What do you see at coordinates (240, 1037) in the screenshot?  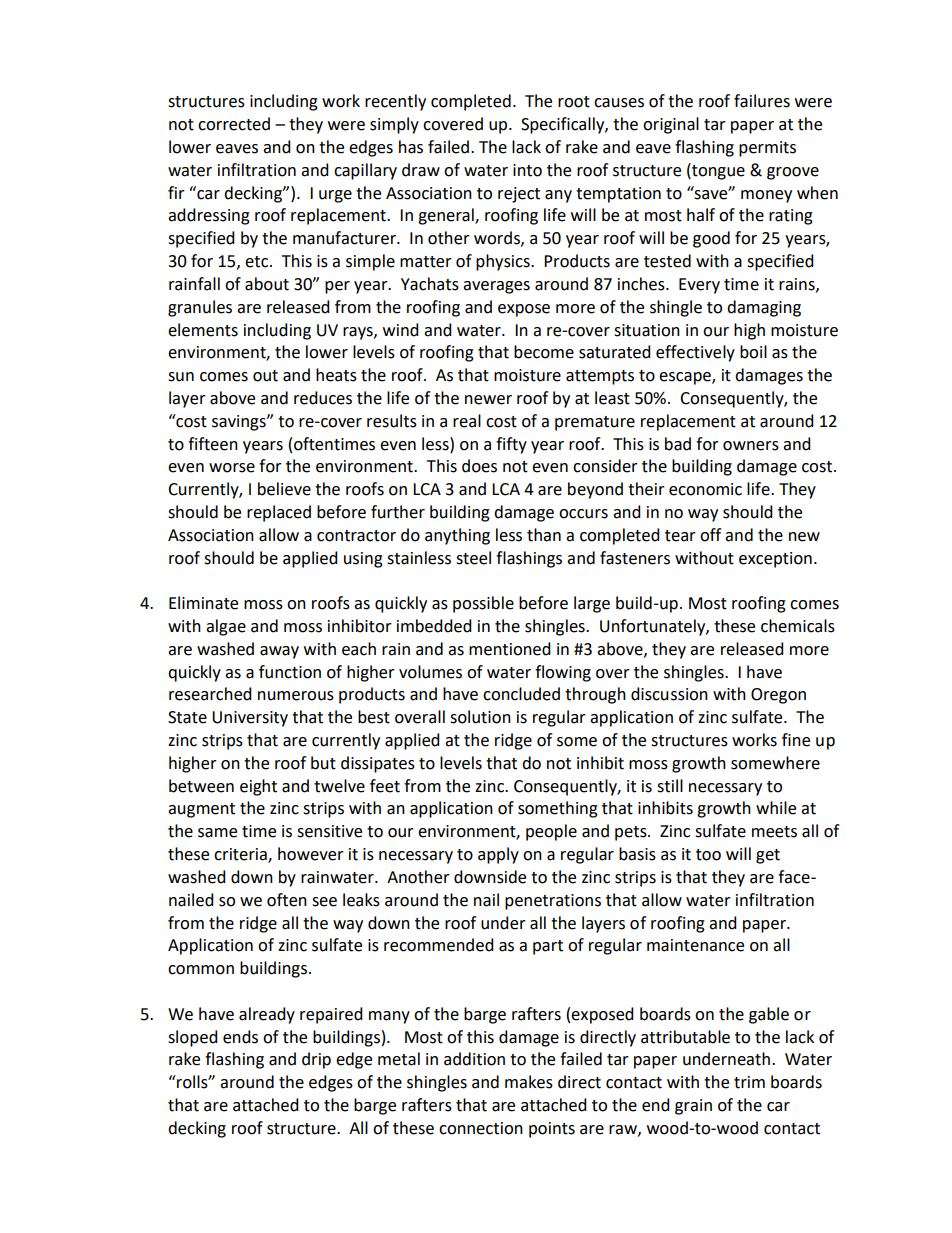 I see `ends` at bounding box center [240, 1037].
